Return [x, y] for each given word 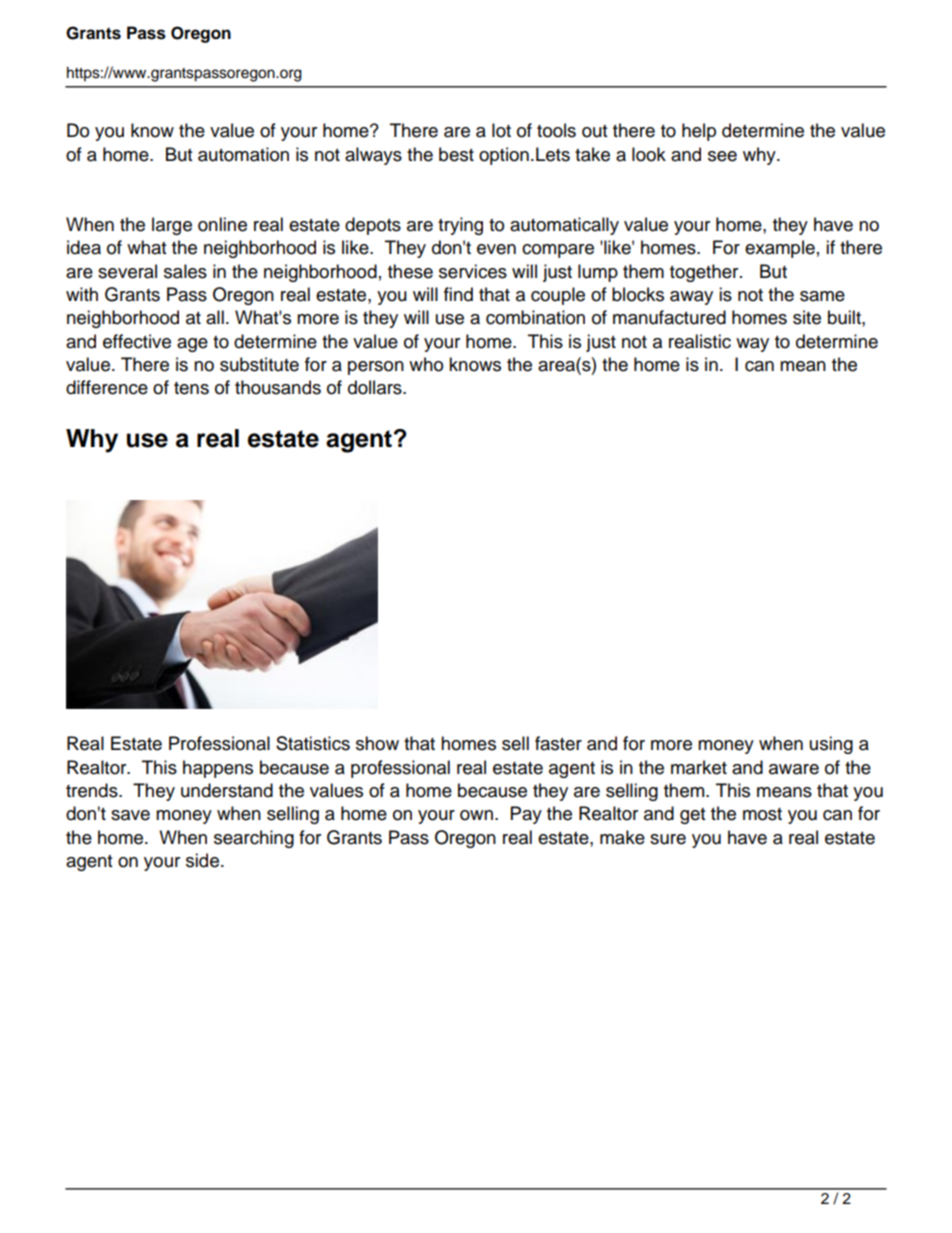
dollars [376, 387]
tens [191, 388]
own [476, 815]
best [456, 154]
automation [243, 154]
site [807, 317]
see [722, 156]
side [202, 860]
